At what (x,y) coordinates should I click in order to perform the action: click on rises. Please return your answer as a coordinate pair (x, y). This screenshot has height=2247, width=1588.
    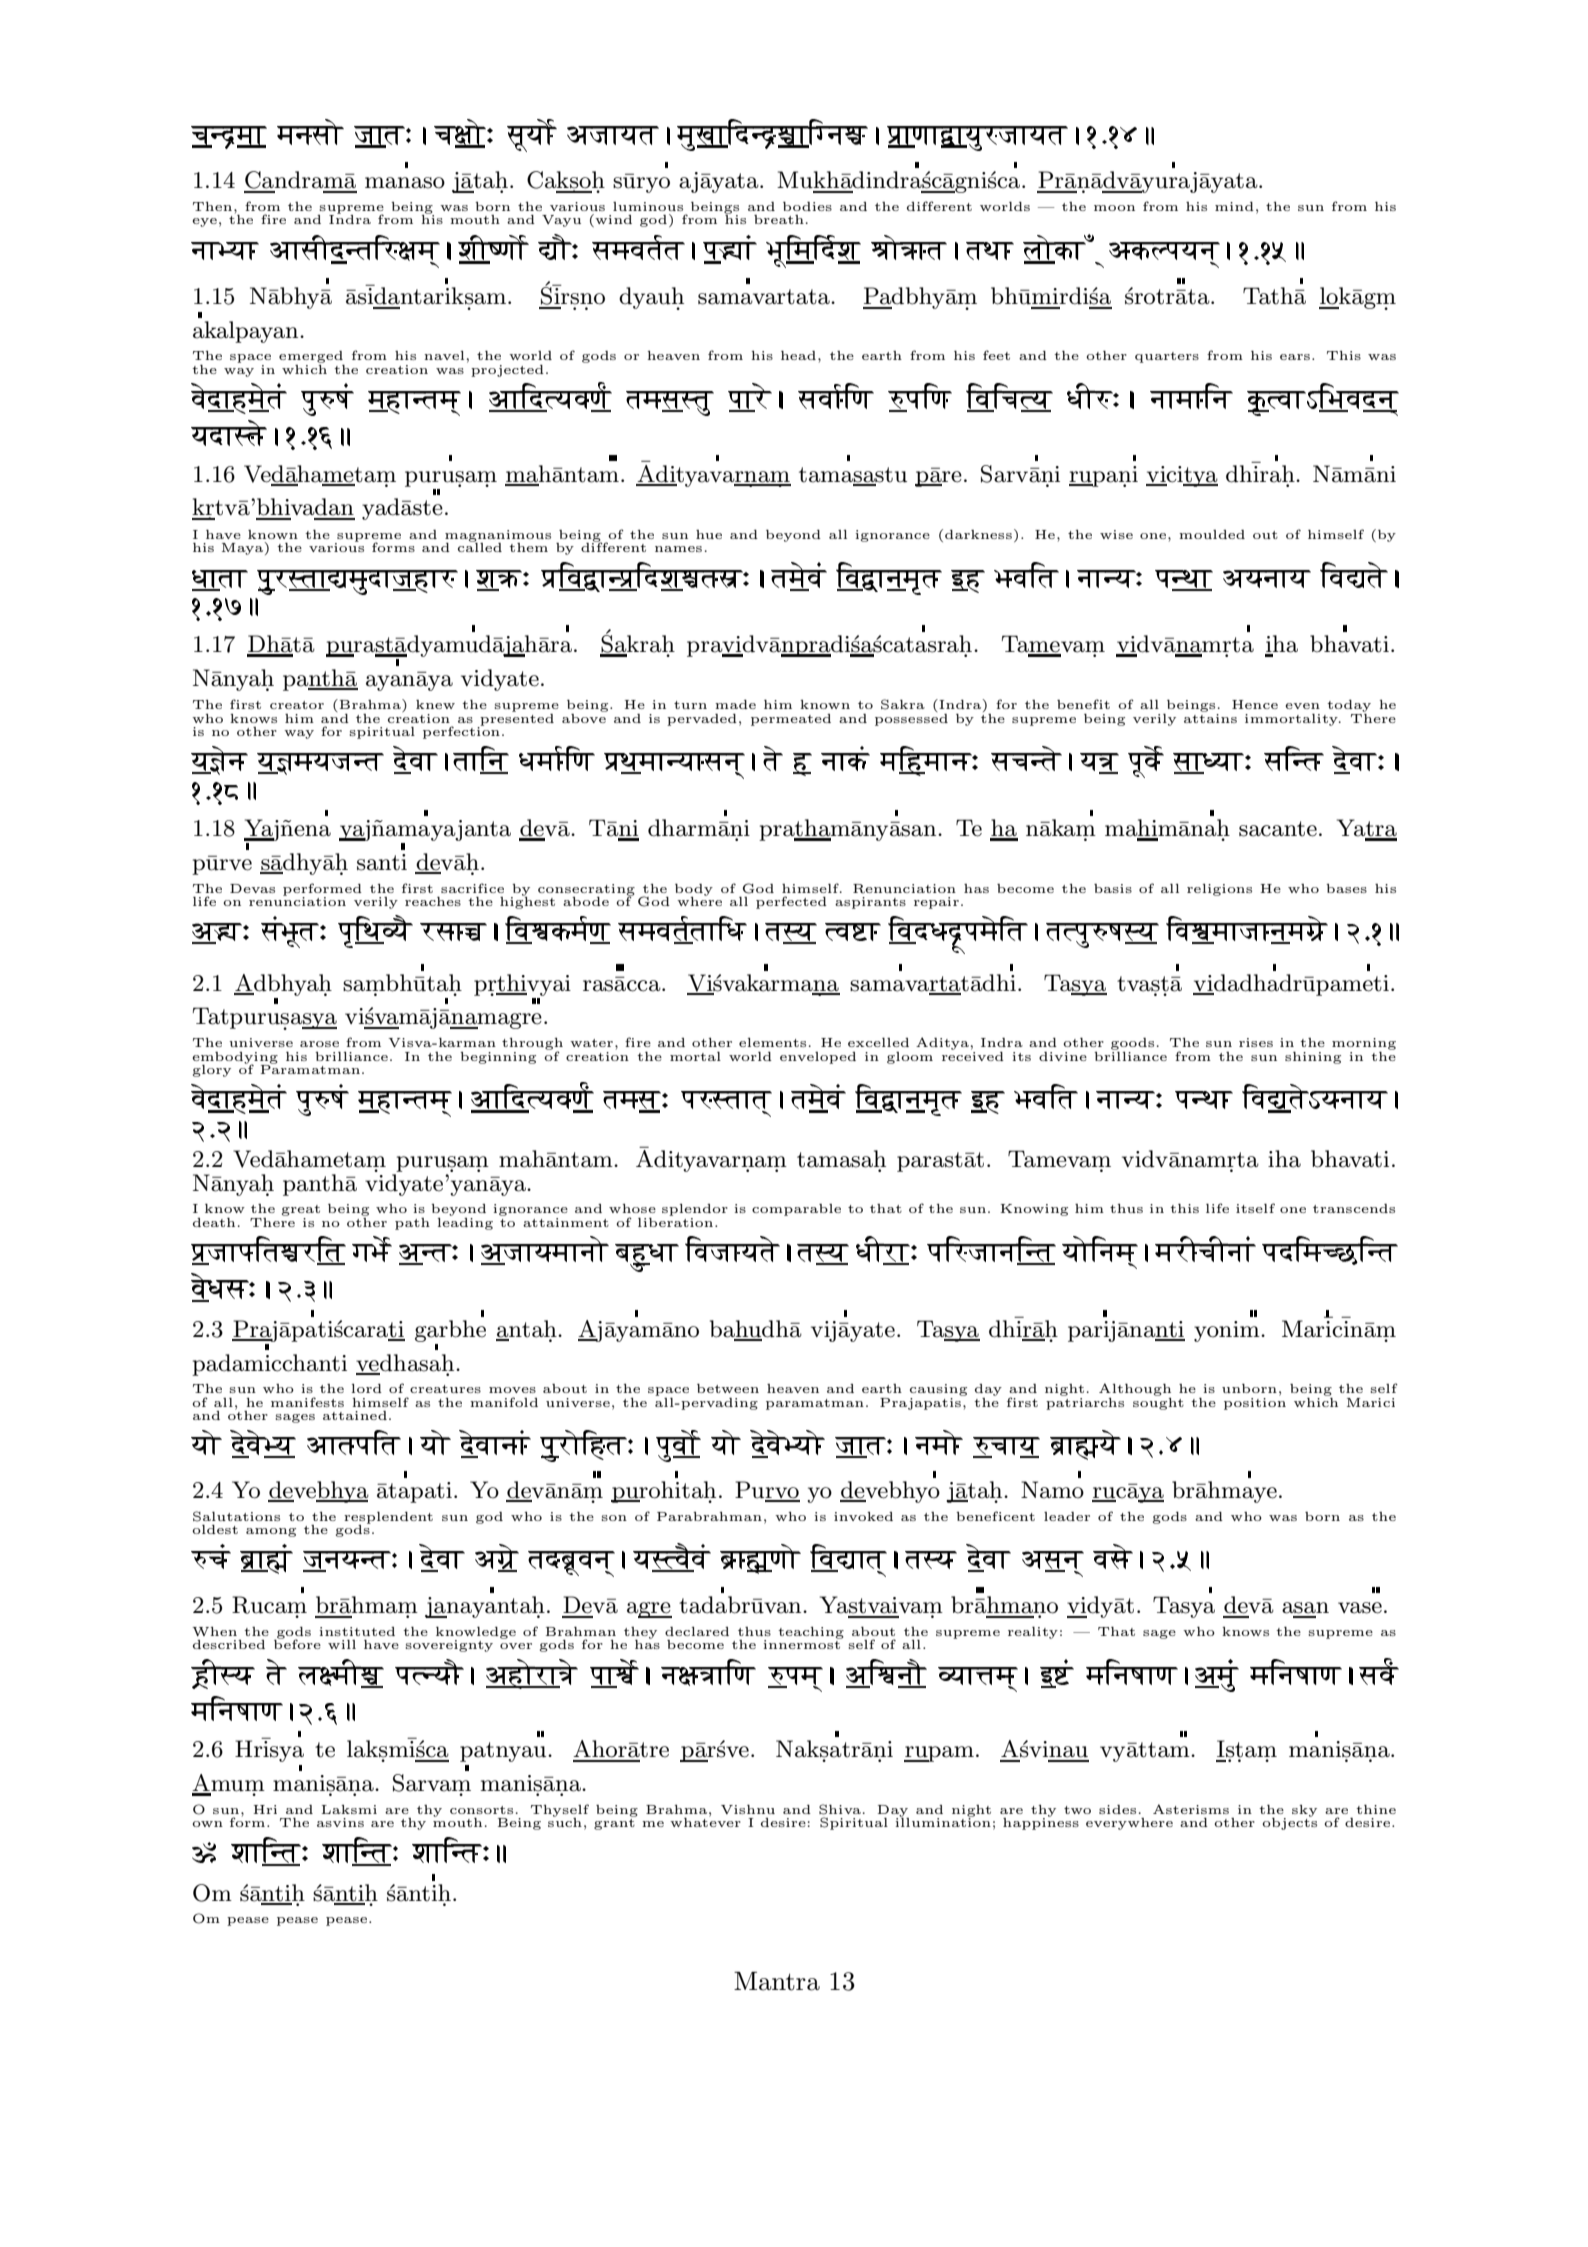
    Looking at the image, I should click on (1256, 1042).
